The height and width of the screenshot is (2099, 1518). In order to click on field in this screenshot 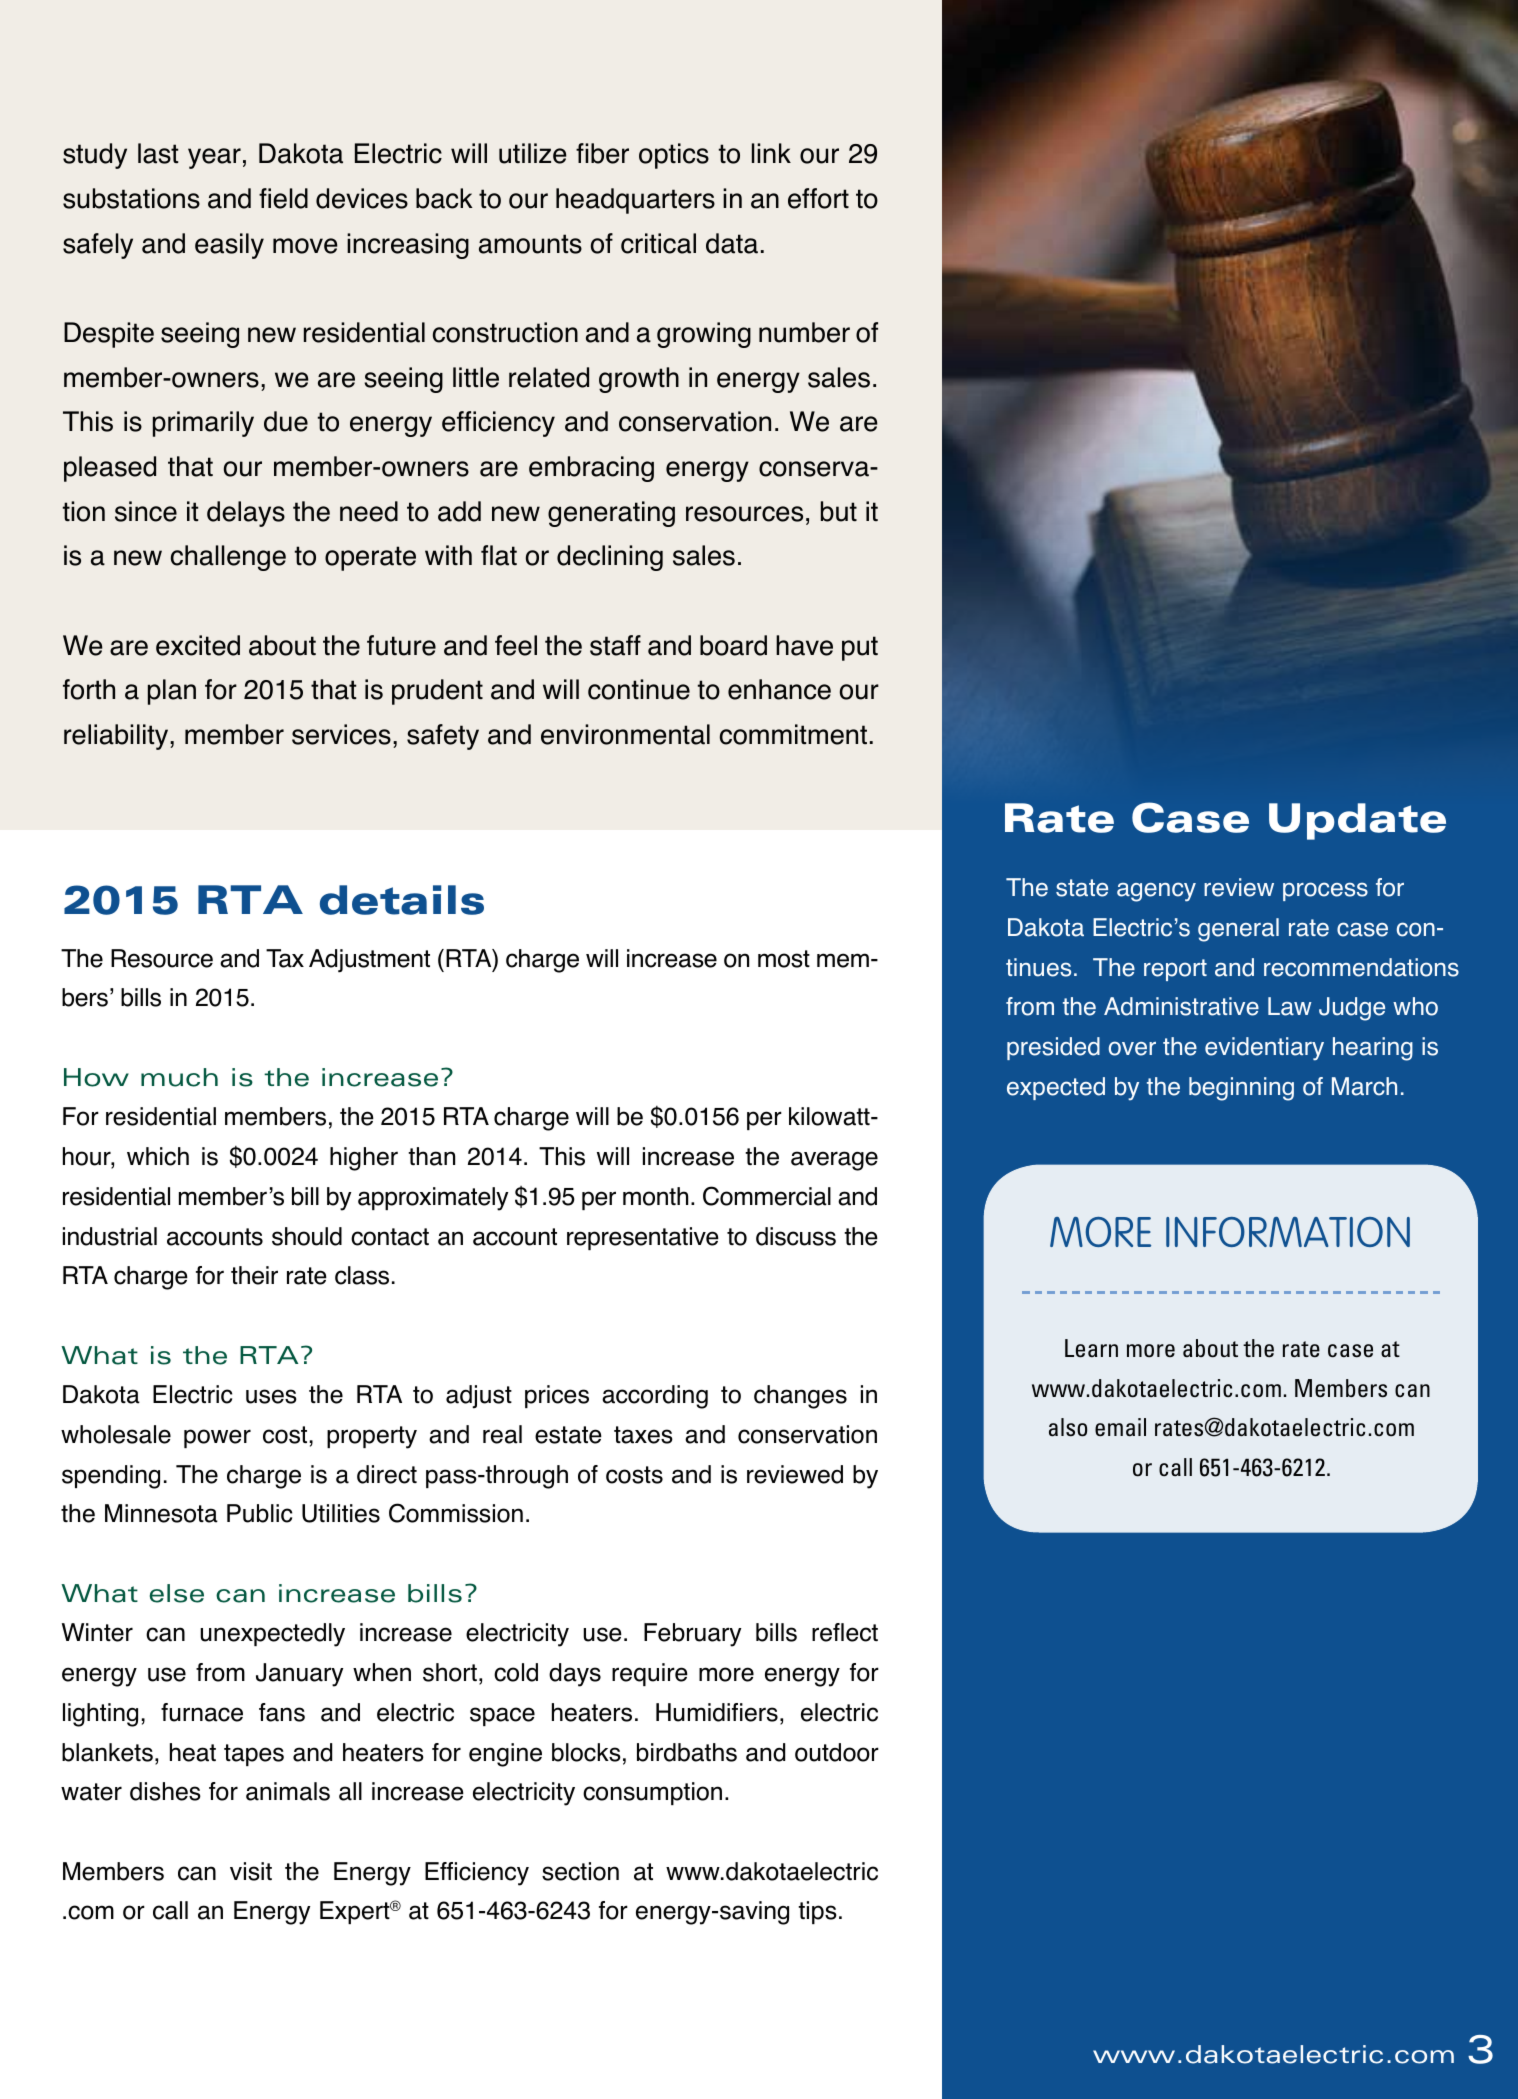, I will do `click(283, 198)`.
